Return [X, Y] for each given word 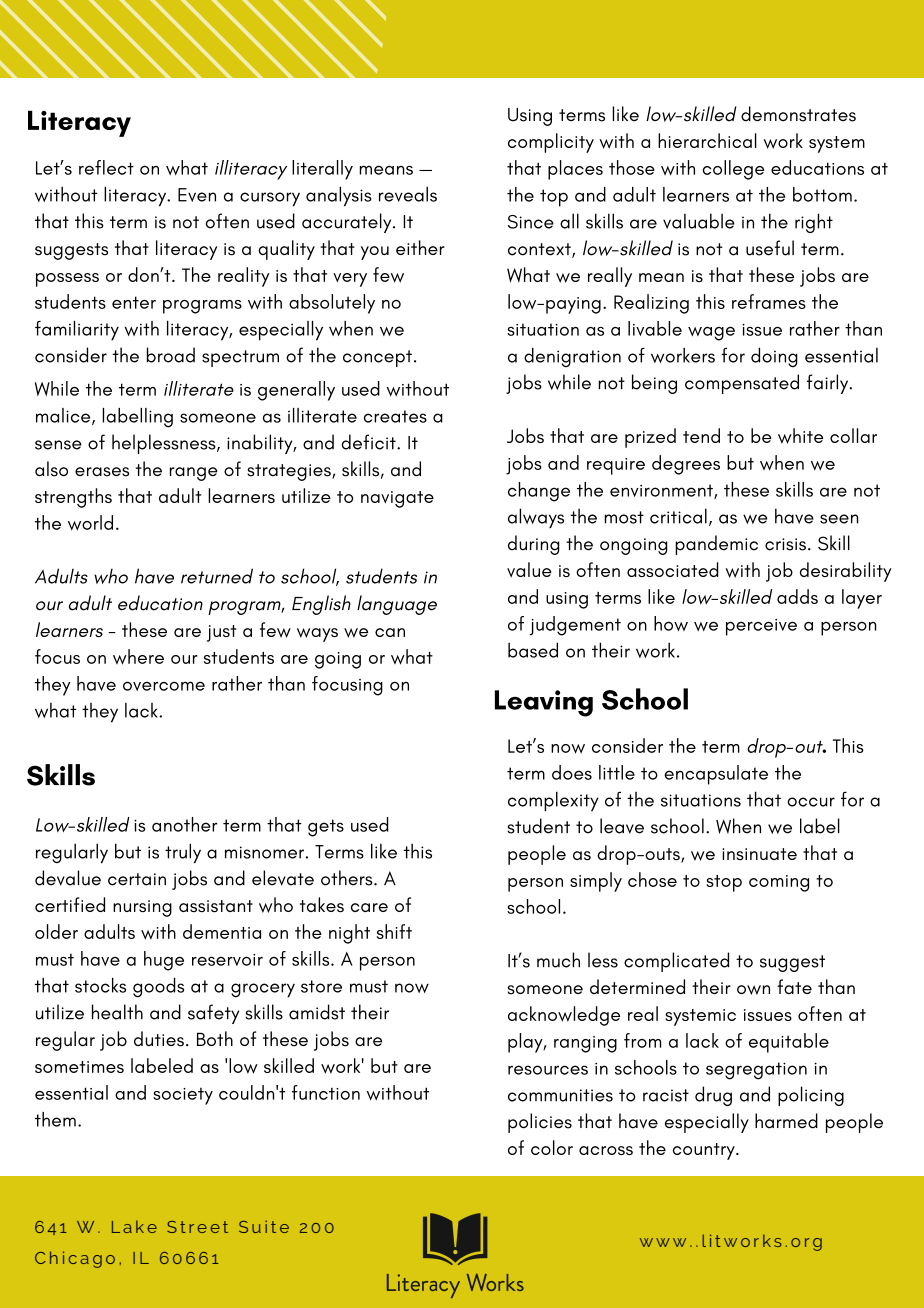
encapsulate [716, 775]
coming [779, 883]
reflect [106, 167]
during [534, 545]
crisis [785, 544]
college [733, 170]
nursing [142, 908]
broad [171, 355]
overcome [164, 686]
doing [774, 357]
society [183, 1096]
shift [394, 931]
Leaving [544, 703]
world [90, 523]
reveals [408, 194]
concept [377, 358]
